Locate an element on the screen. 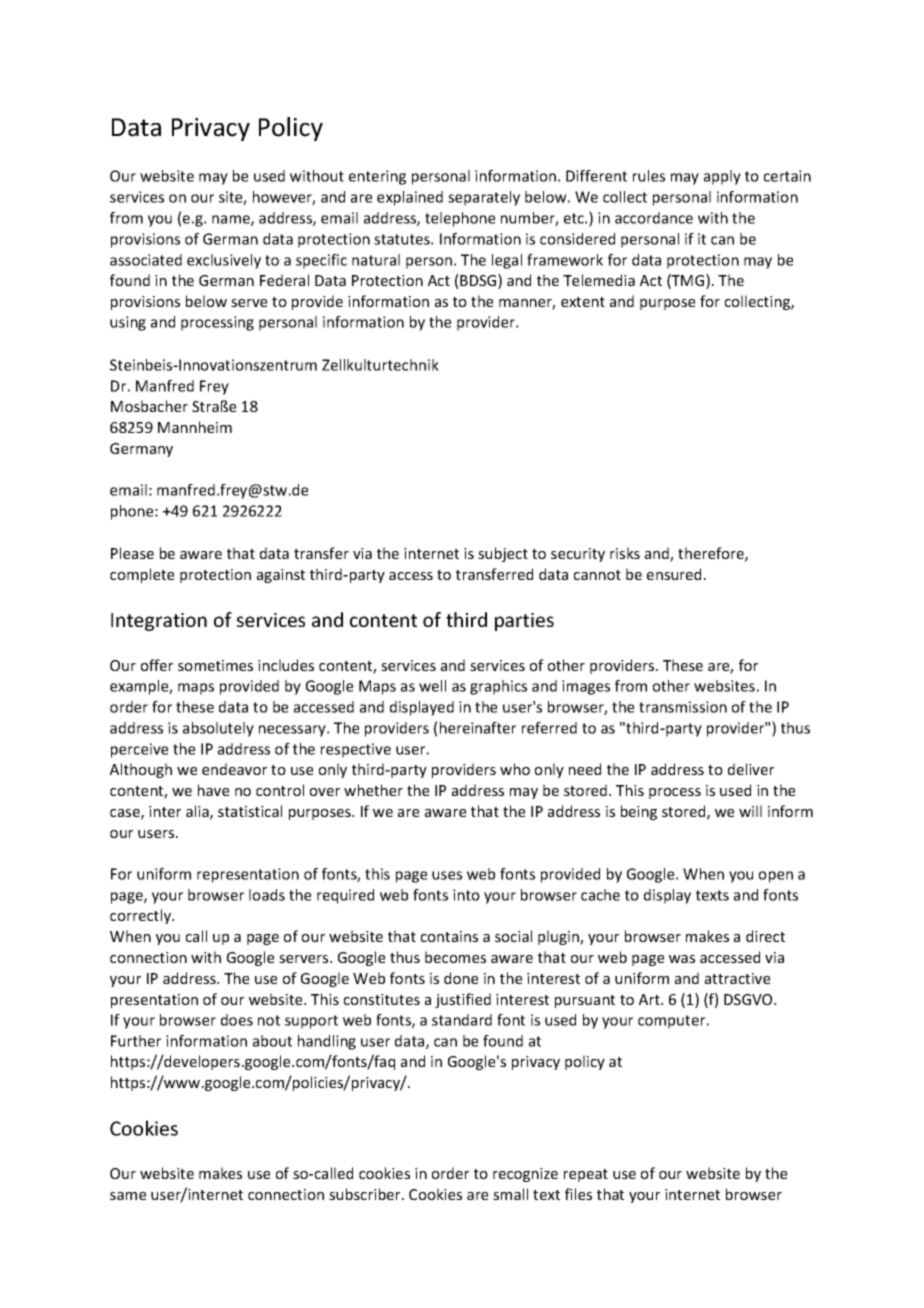 The height and width of the screenshot is (1308, 924). same is located at coordinates (128, 1196).
